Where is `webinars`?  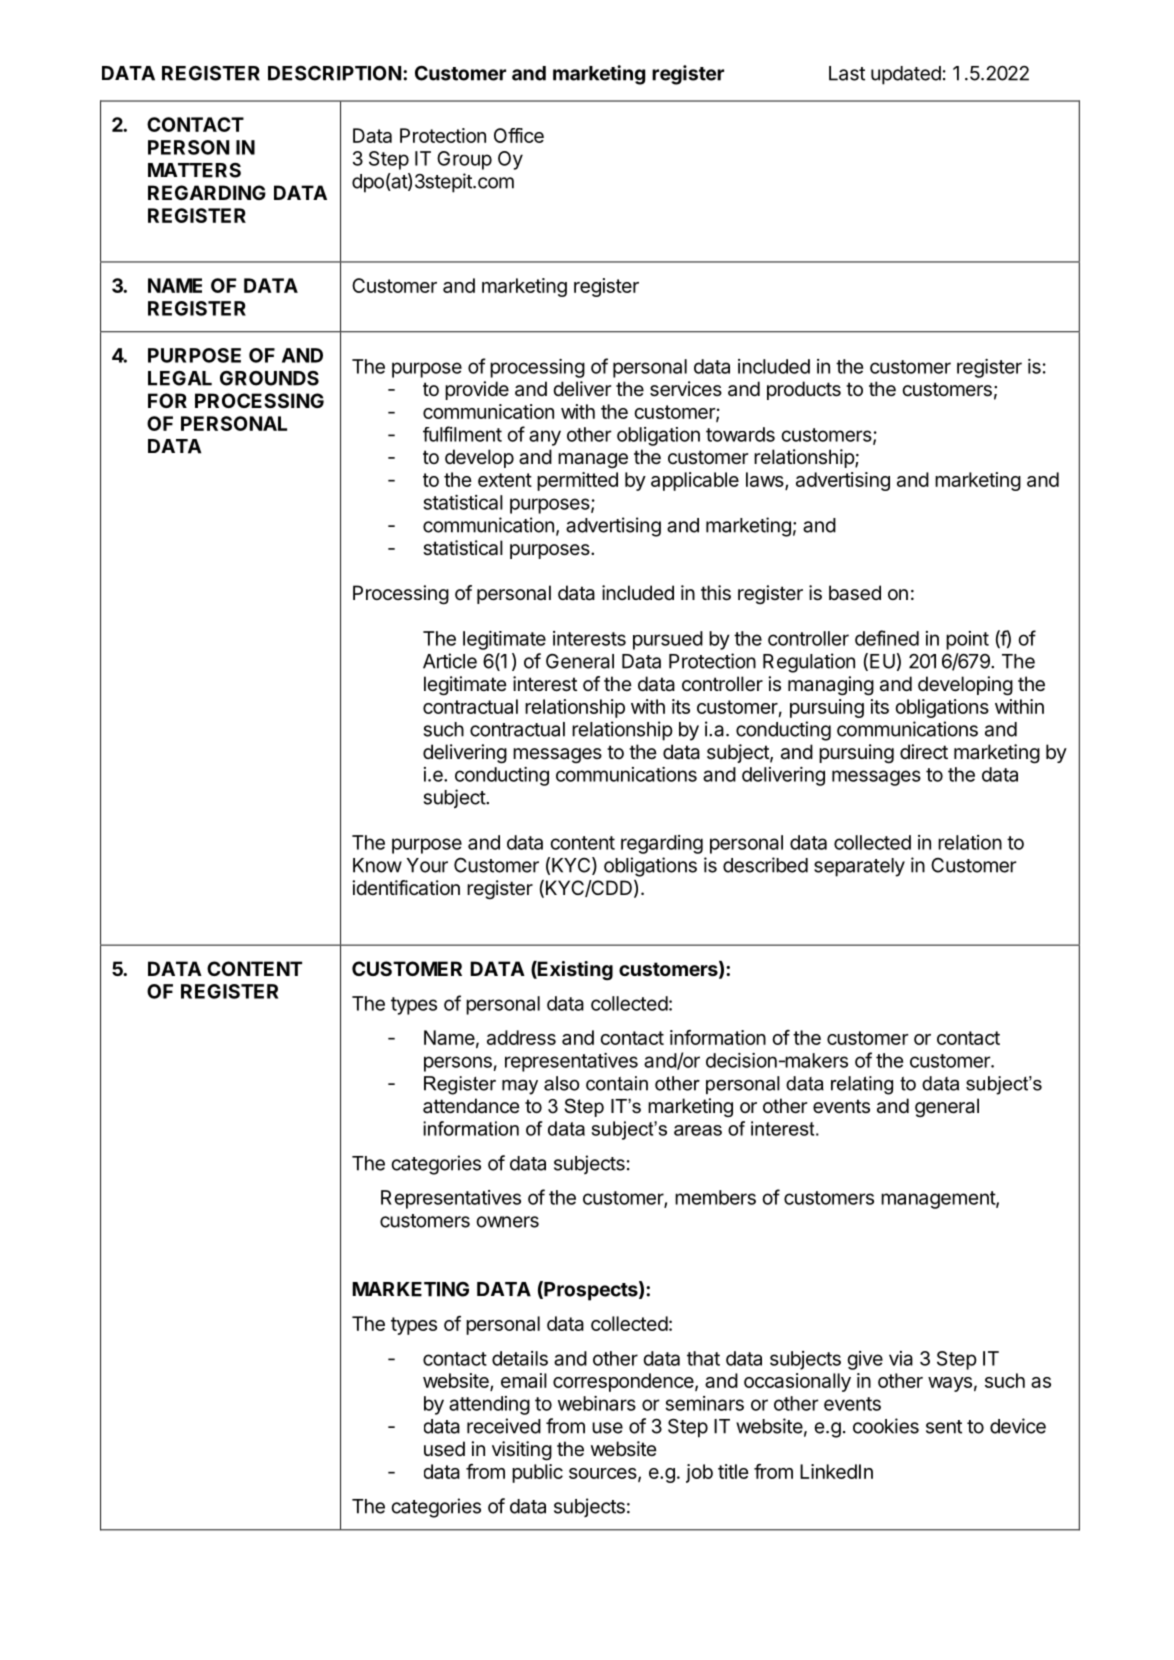 webinars is located at coordinates (597, 1403).
